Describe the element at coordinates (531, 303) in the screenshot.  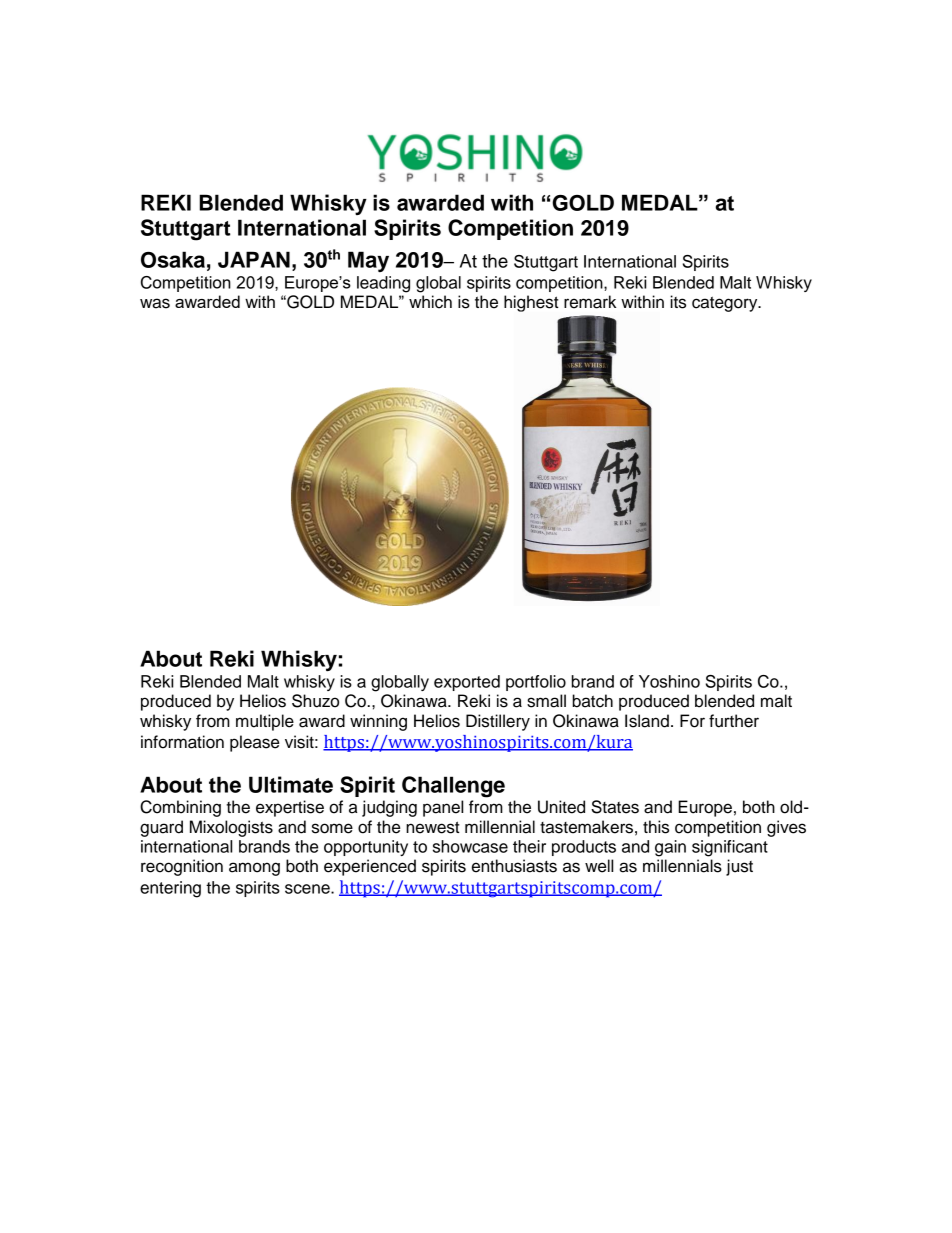
I see `highest` at that location.
